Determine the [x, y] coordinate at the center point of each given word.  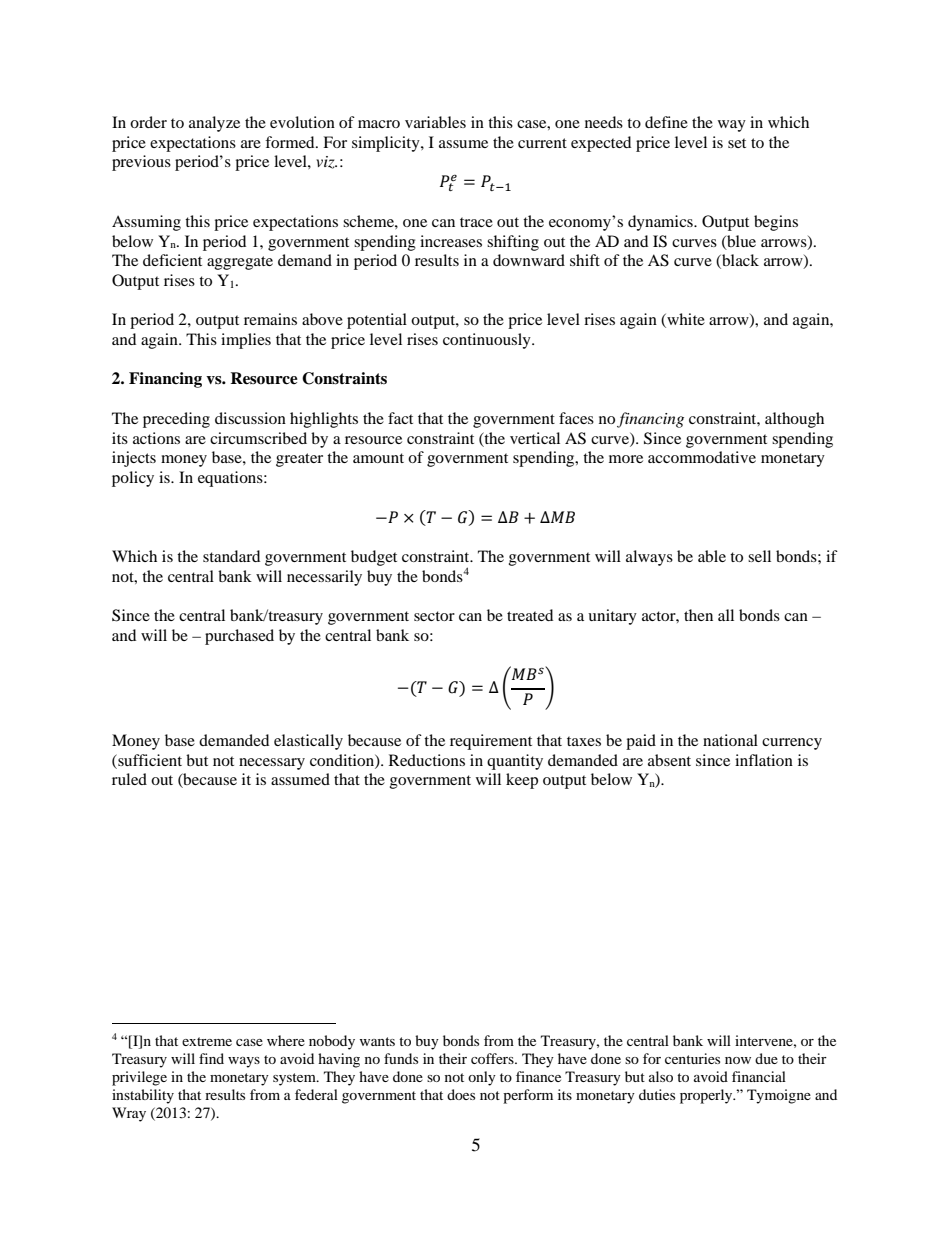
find [211, 1058]
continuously [488, 341]
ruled [129, 779]
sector [434, 616]
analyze [214, 124]
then [698, 615]
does [461, 1094]
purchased [239, 637]
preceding [176, 420]
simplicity [387, 144]
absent [669, 760]
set [737, 143]
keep [522, 781]
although [794, 420]
